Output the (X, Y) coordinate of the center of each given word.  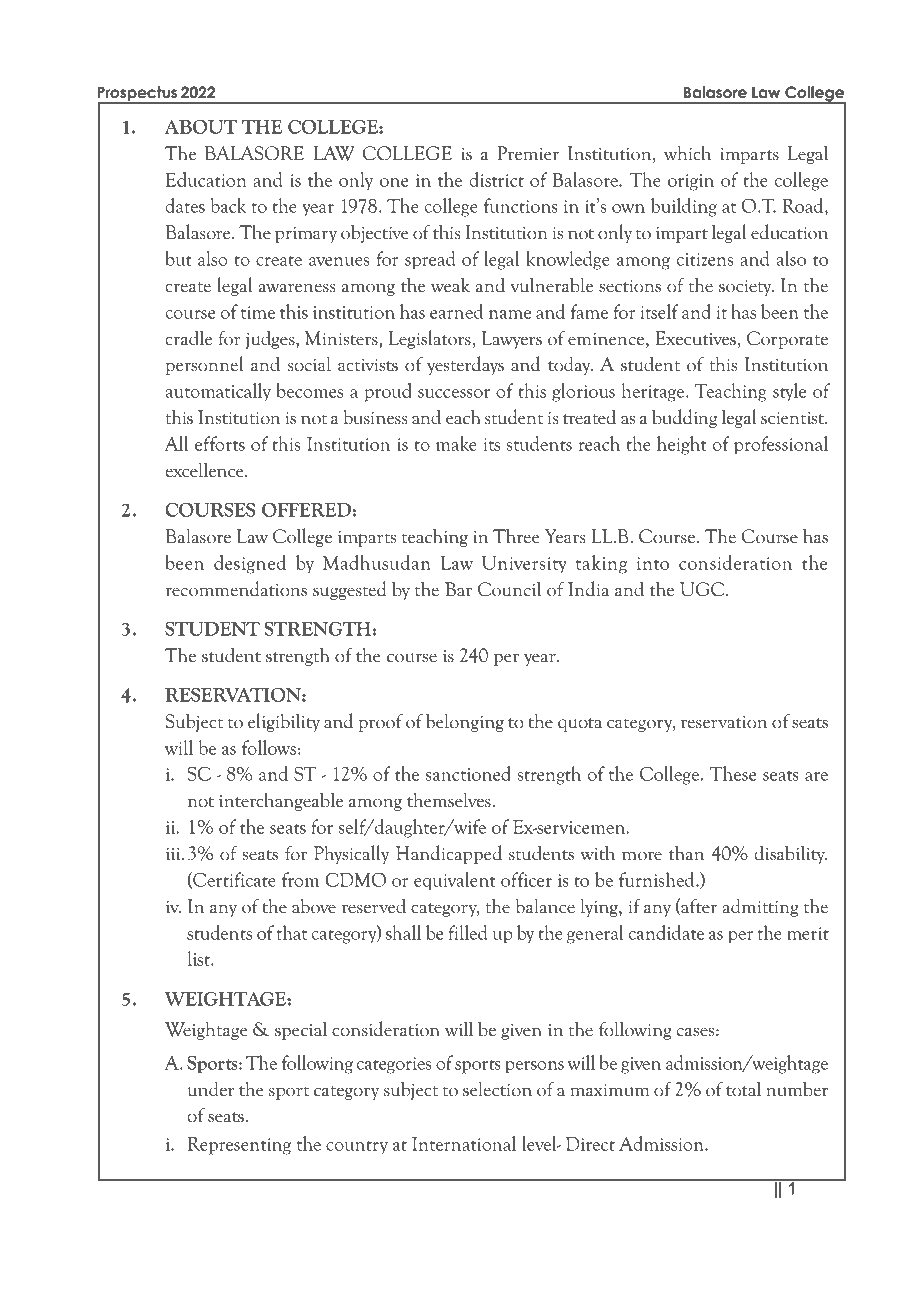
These (733, 773)
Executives (695, 338)
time (258, 312)
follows (269, 747)
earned (456, 311)
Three (516, 536)
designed (250, 564)
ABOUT (201, 127)
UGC (702, 589)
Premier (528, 153)
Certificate (233, 880)
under (211, 1089)
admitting (761, 907)
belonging (465, 722)
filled (467, 932)
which (687, 153)
